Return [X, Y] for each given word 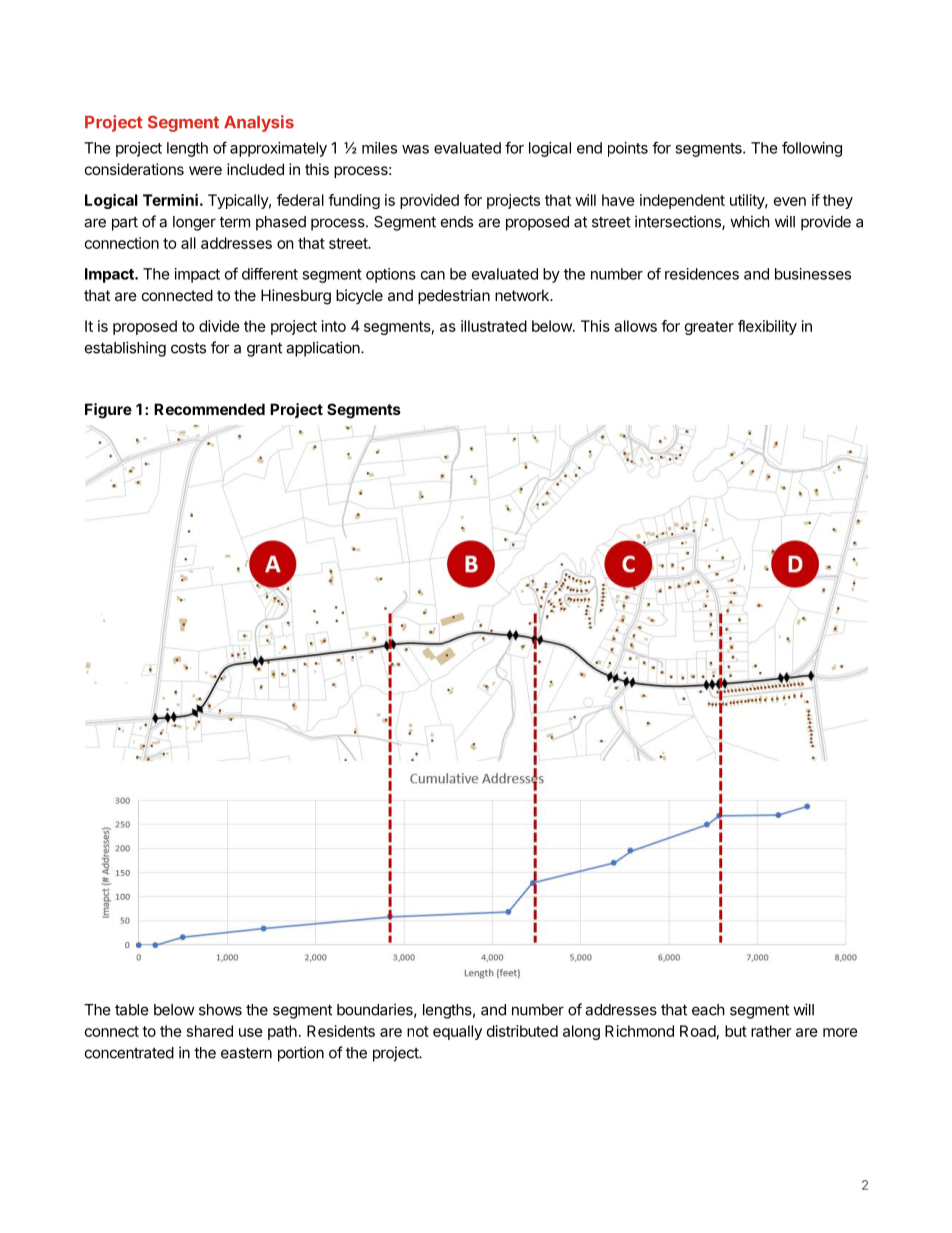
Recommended [209, 409]
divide [219, 326]
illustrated [494, 326]
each [708, 1010]
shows [220, 1010]
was [415, 149]
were [205, 170]
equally [457, 1032]
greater [709, 328]
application [324, 349]
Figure [108, 411]
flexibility [767, 327]
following [812, 149]
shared [210, 1031]
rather [771, 1031]
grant [264, 349]
